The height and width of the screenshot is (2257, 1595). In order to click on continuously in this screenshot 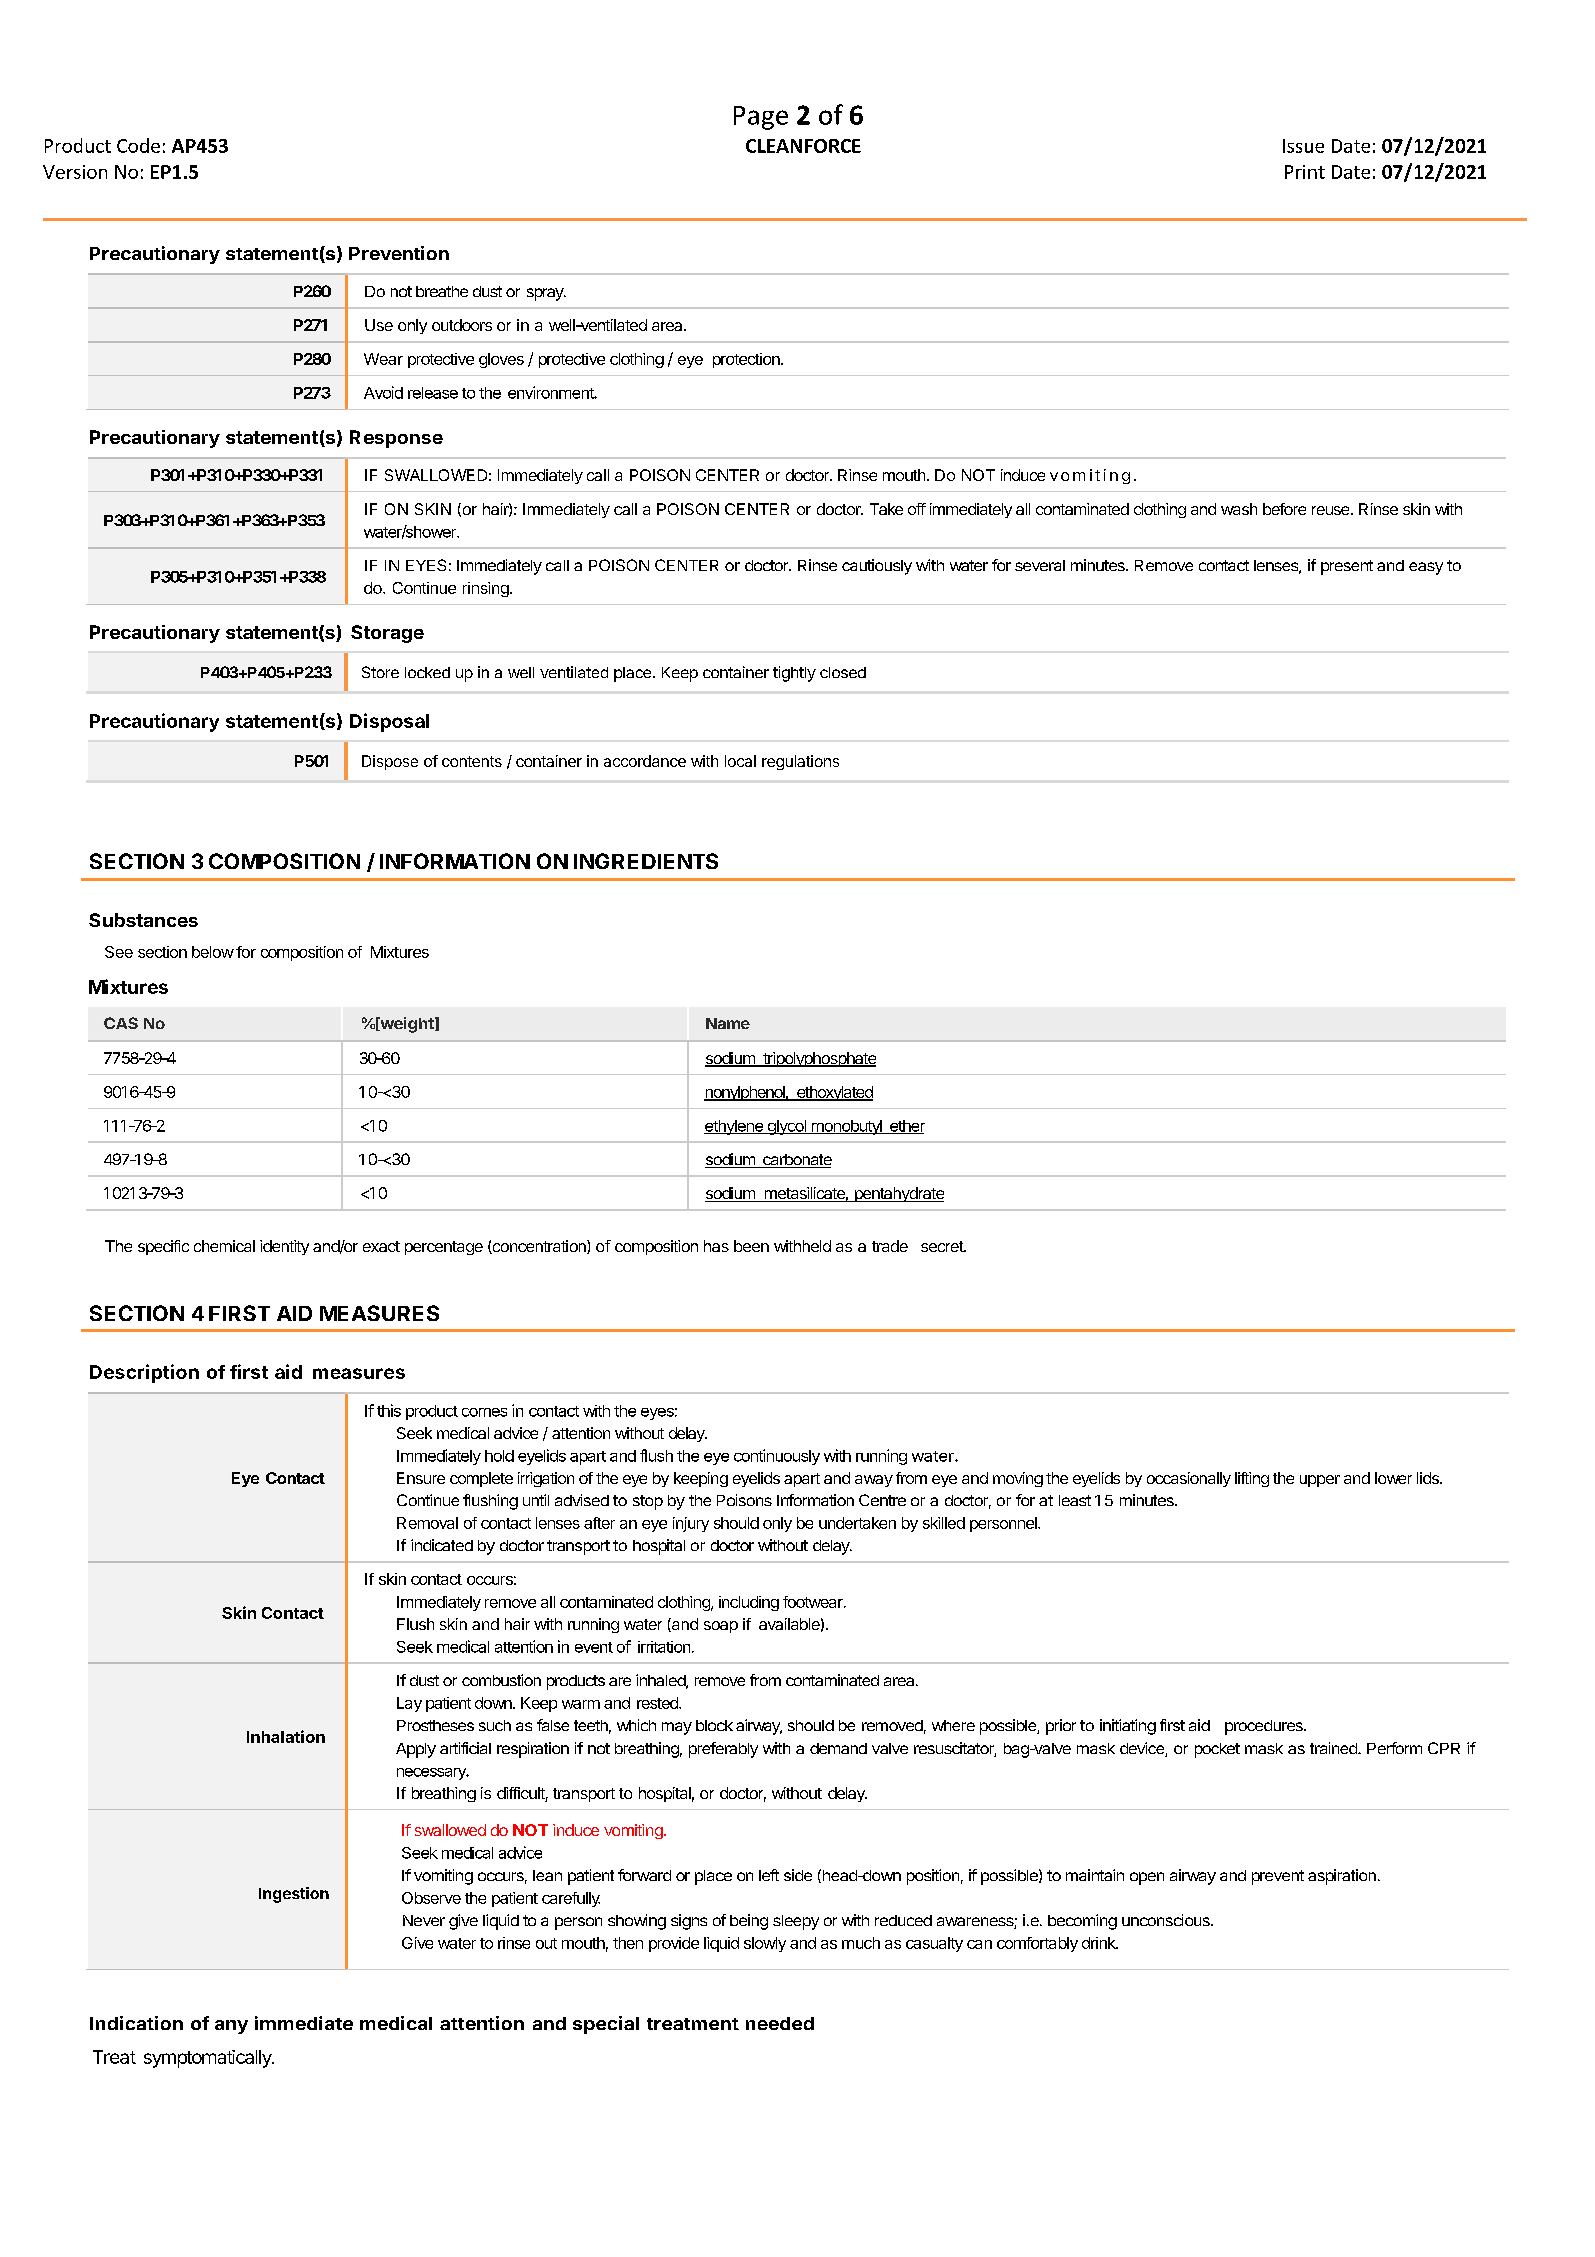, I will do `click(777, 1457)`.
